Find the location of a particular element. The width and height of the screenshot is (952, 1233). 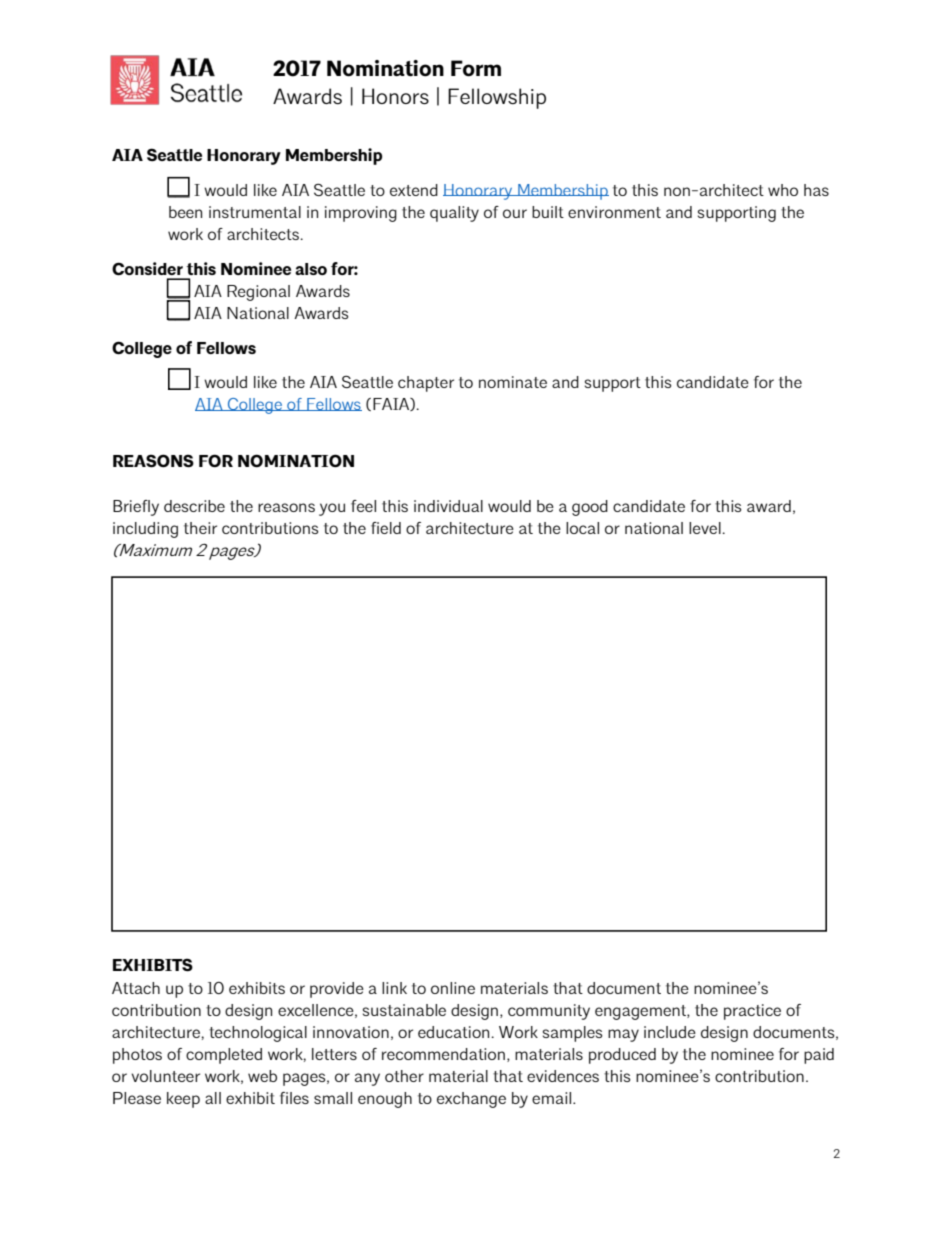

completed is located at coordinates (224, 1056).
